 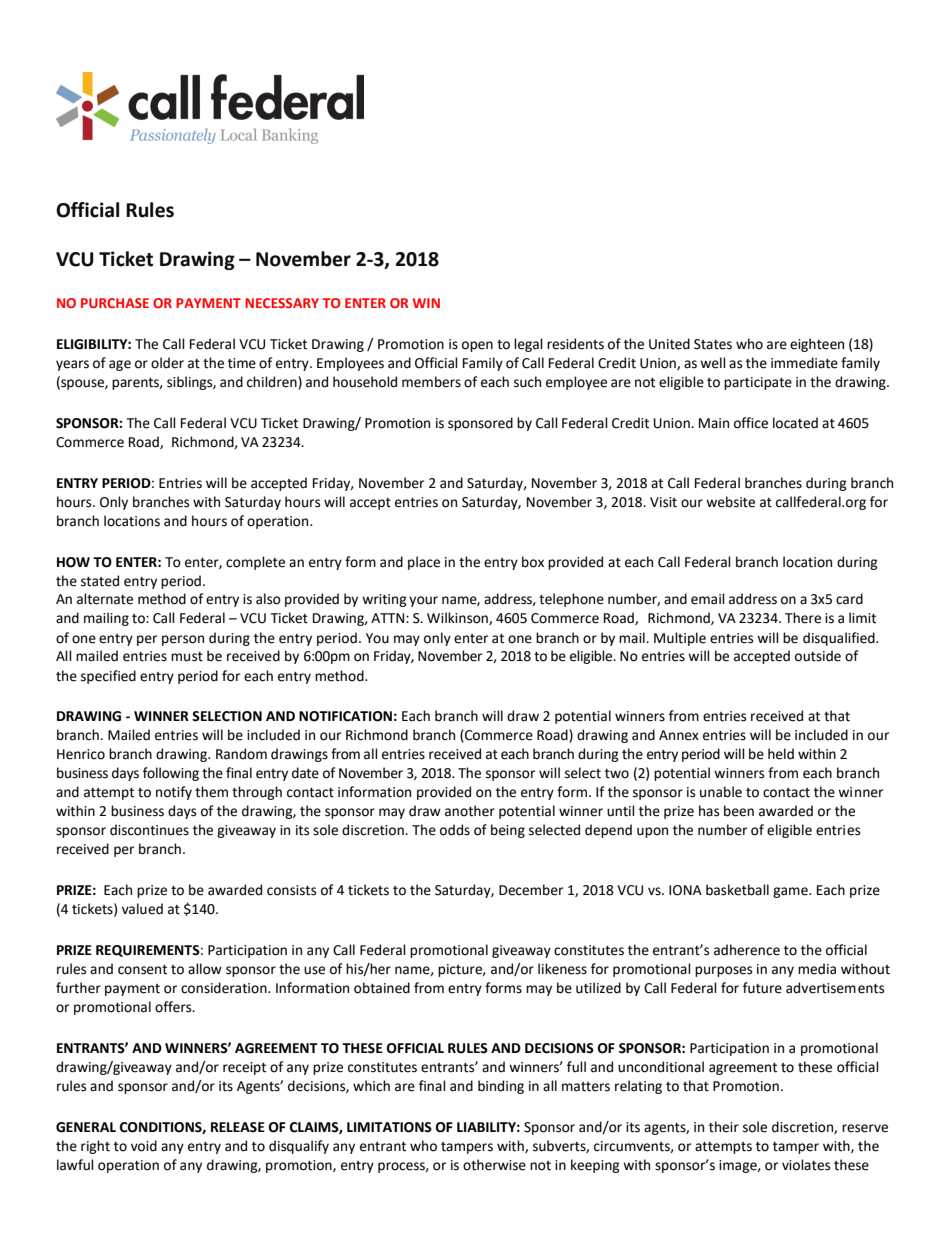 I want to click on their, so click(x=724, y=1127).
